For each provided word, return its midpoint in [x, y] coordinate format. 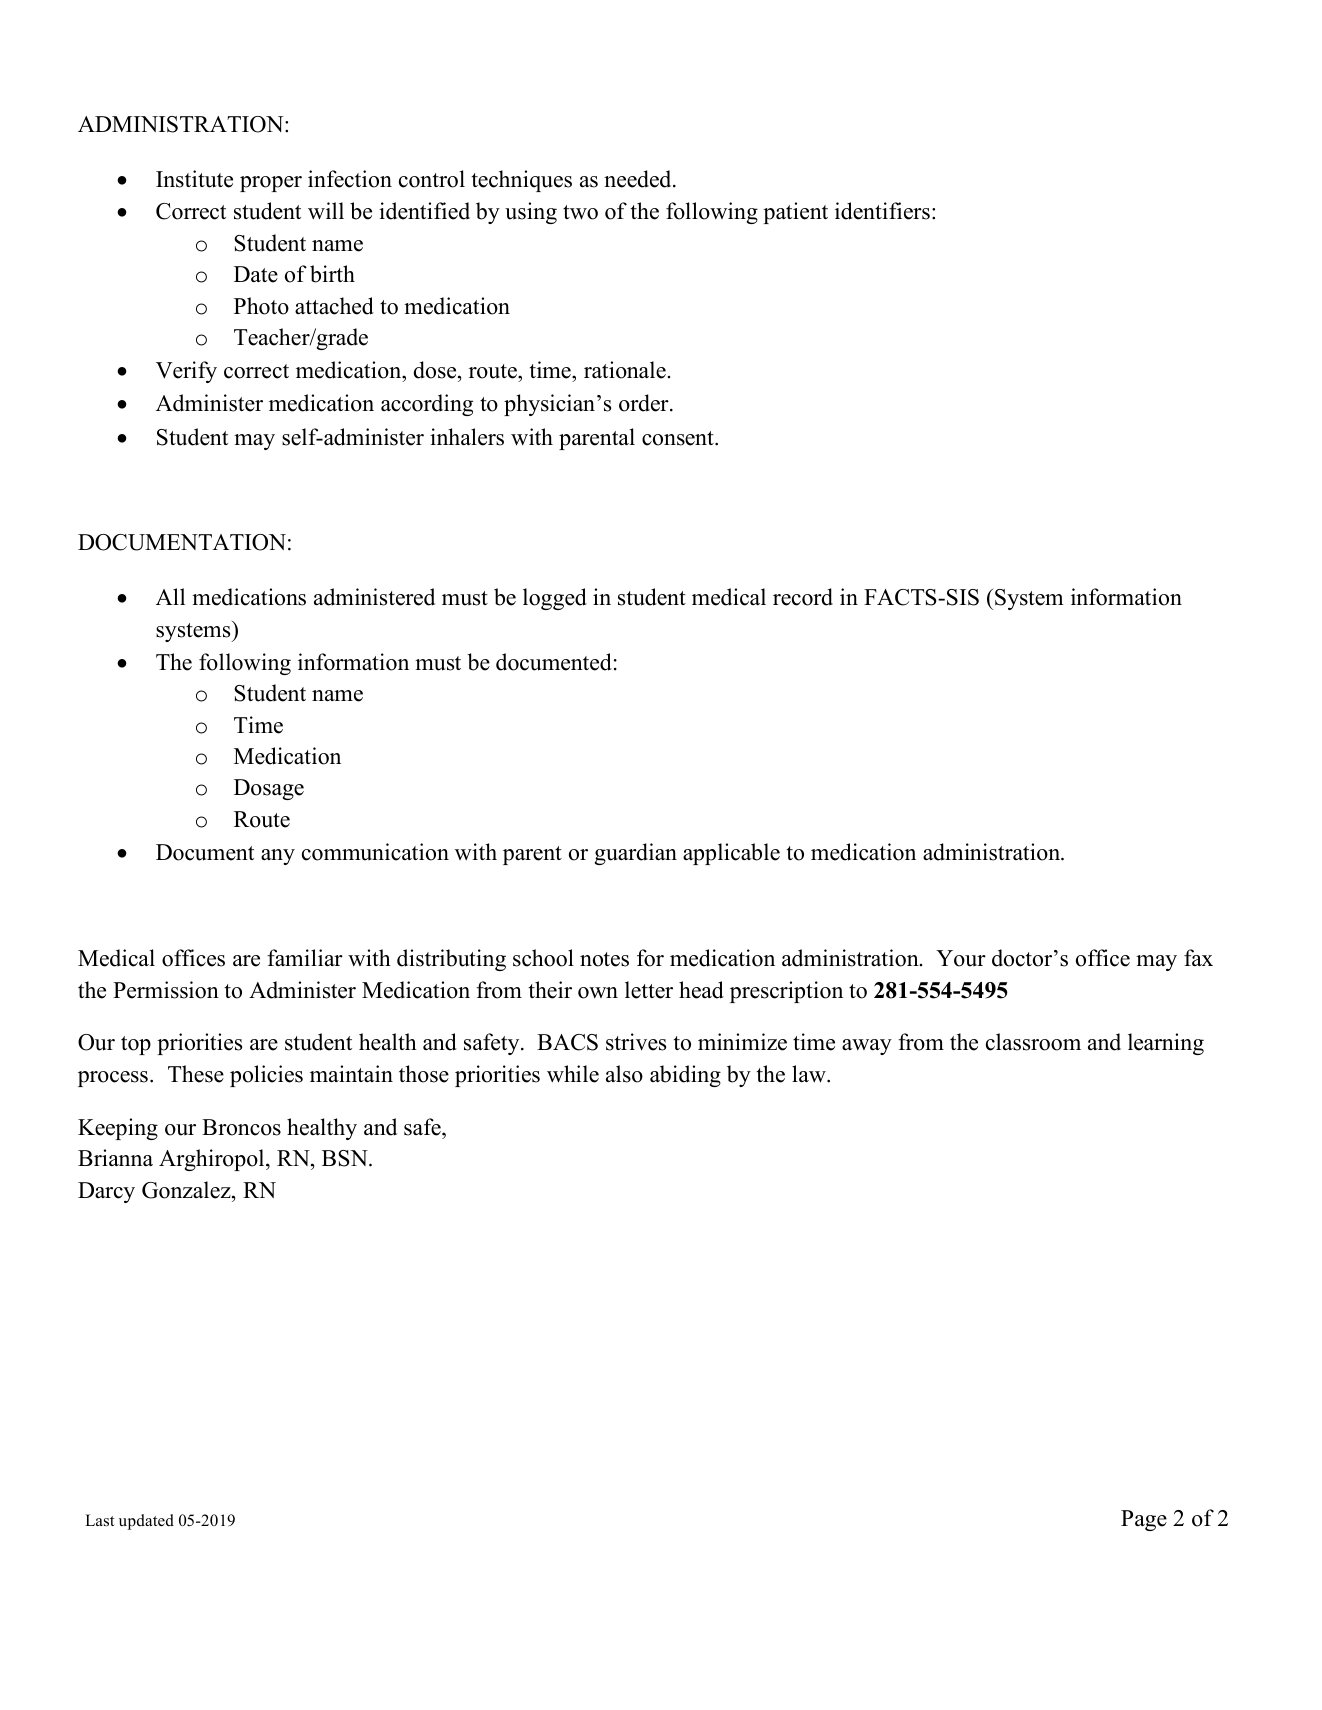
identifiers [882, 211]
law [810, 1074]
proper [271, 184]
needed [639, 179]
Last [99, 1520]
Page [1144, 1520]
